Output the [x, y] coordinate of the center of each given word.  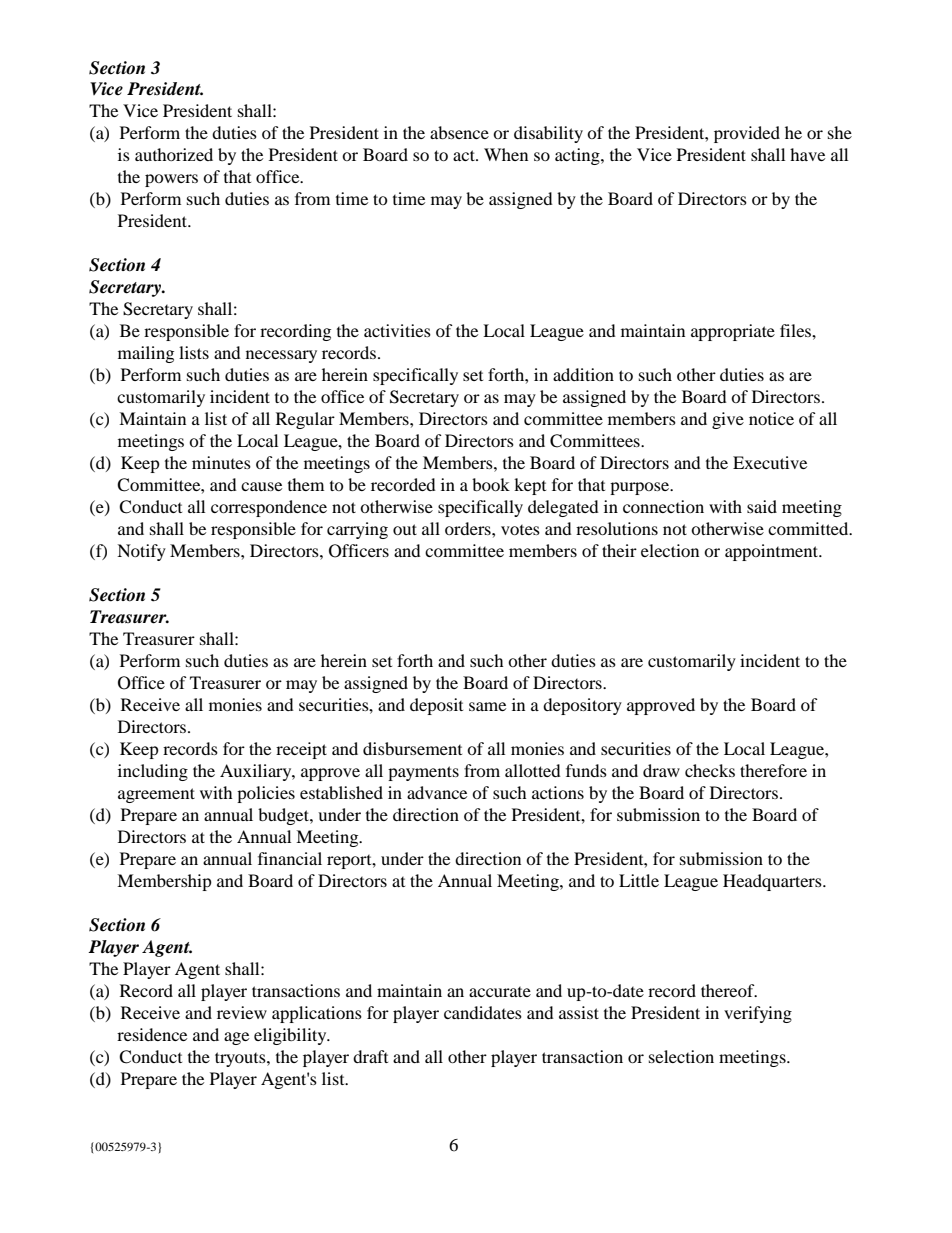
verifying [758, 1014]
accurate [500, 992]
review [242, 1012]
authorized [174, 154]
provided [747, 134]
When [506, 154]
